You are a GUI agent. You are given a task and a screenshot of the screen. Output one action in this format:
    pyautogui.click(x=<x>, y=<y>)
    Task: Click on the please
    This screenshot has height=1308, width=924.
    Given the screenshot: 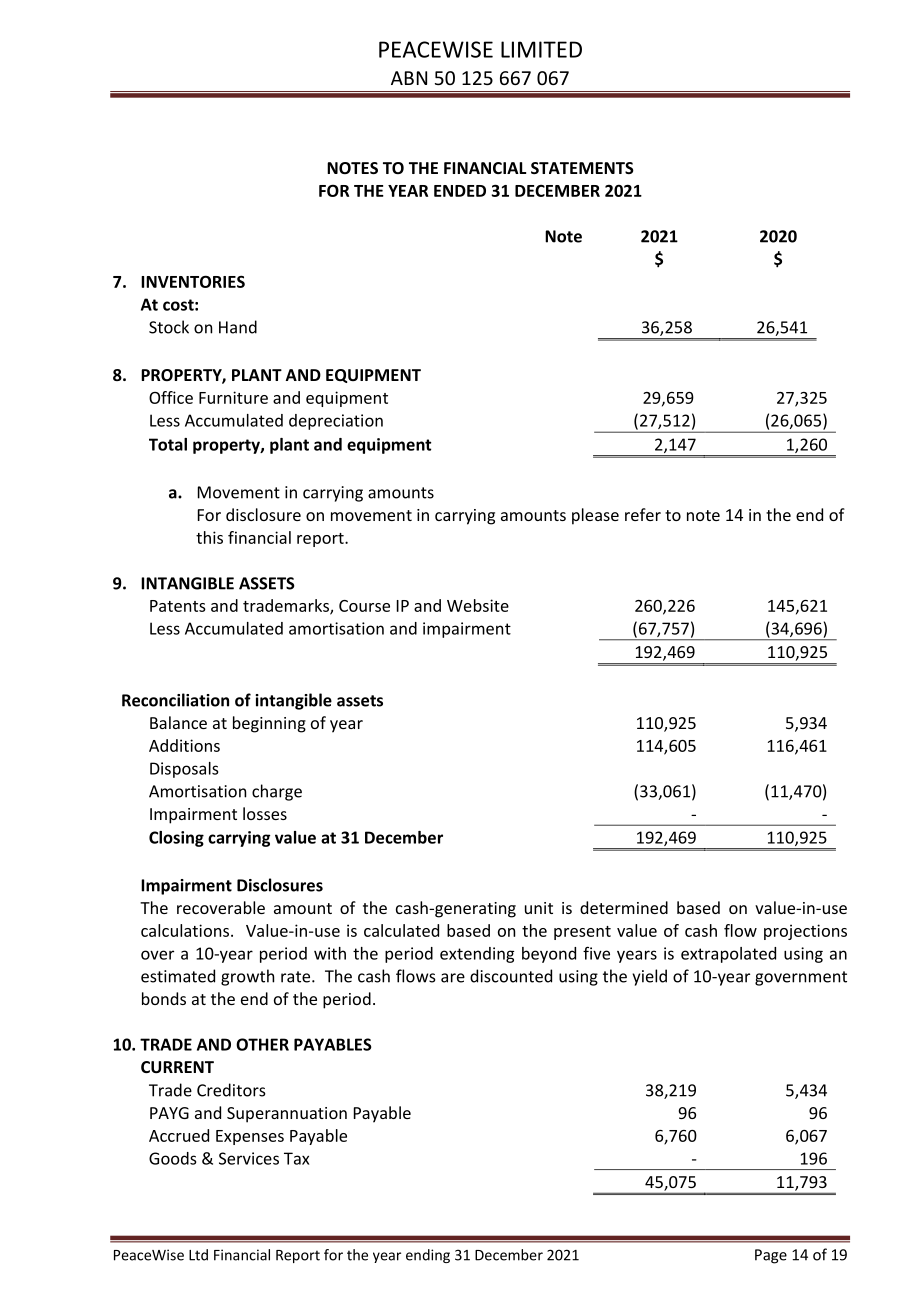 What is the action you would take?
    pyautogui.click(x=595, y=516)
